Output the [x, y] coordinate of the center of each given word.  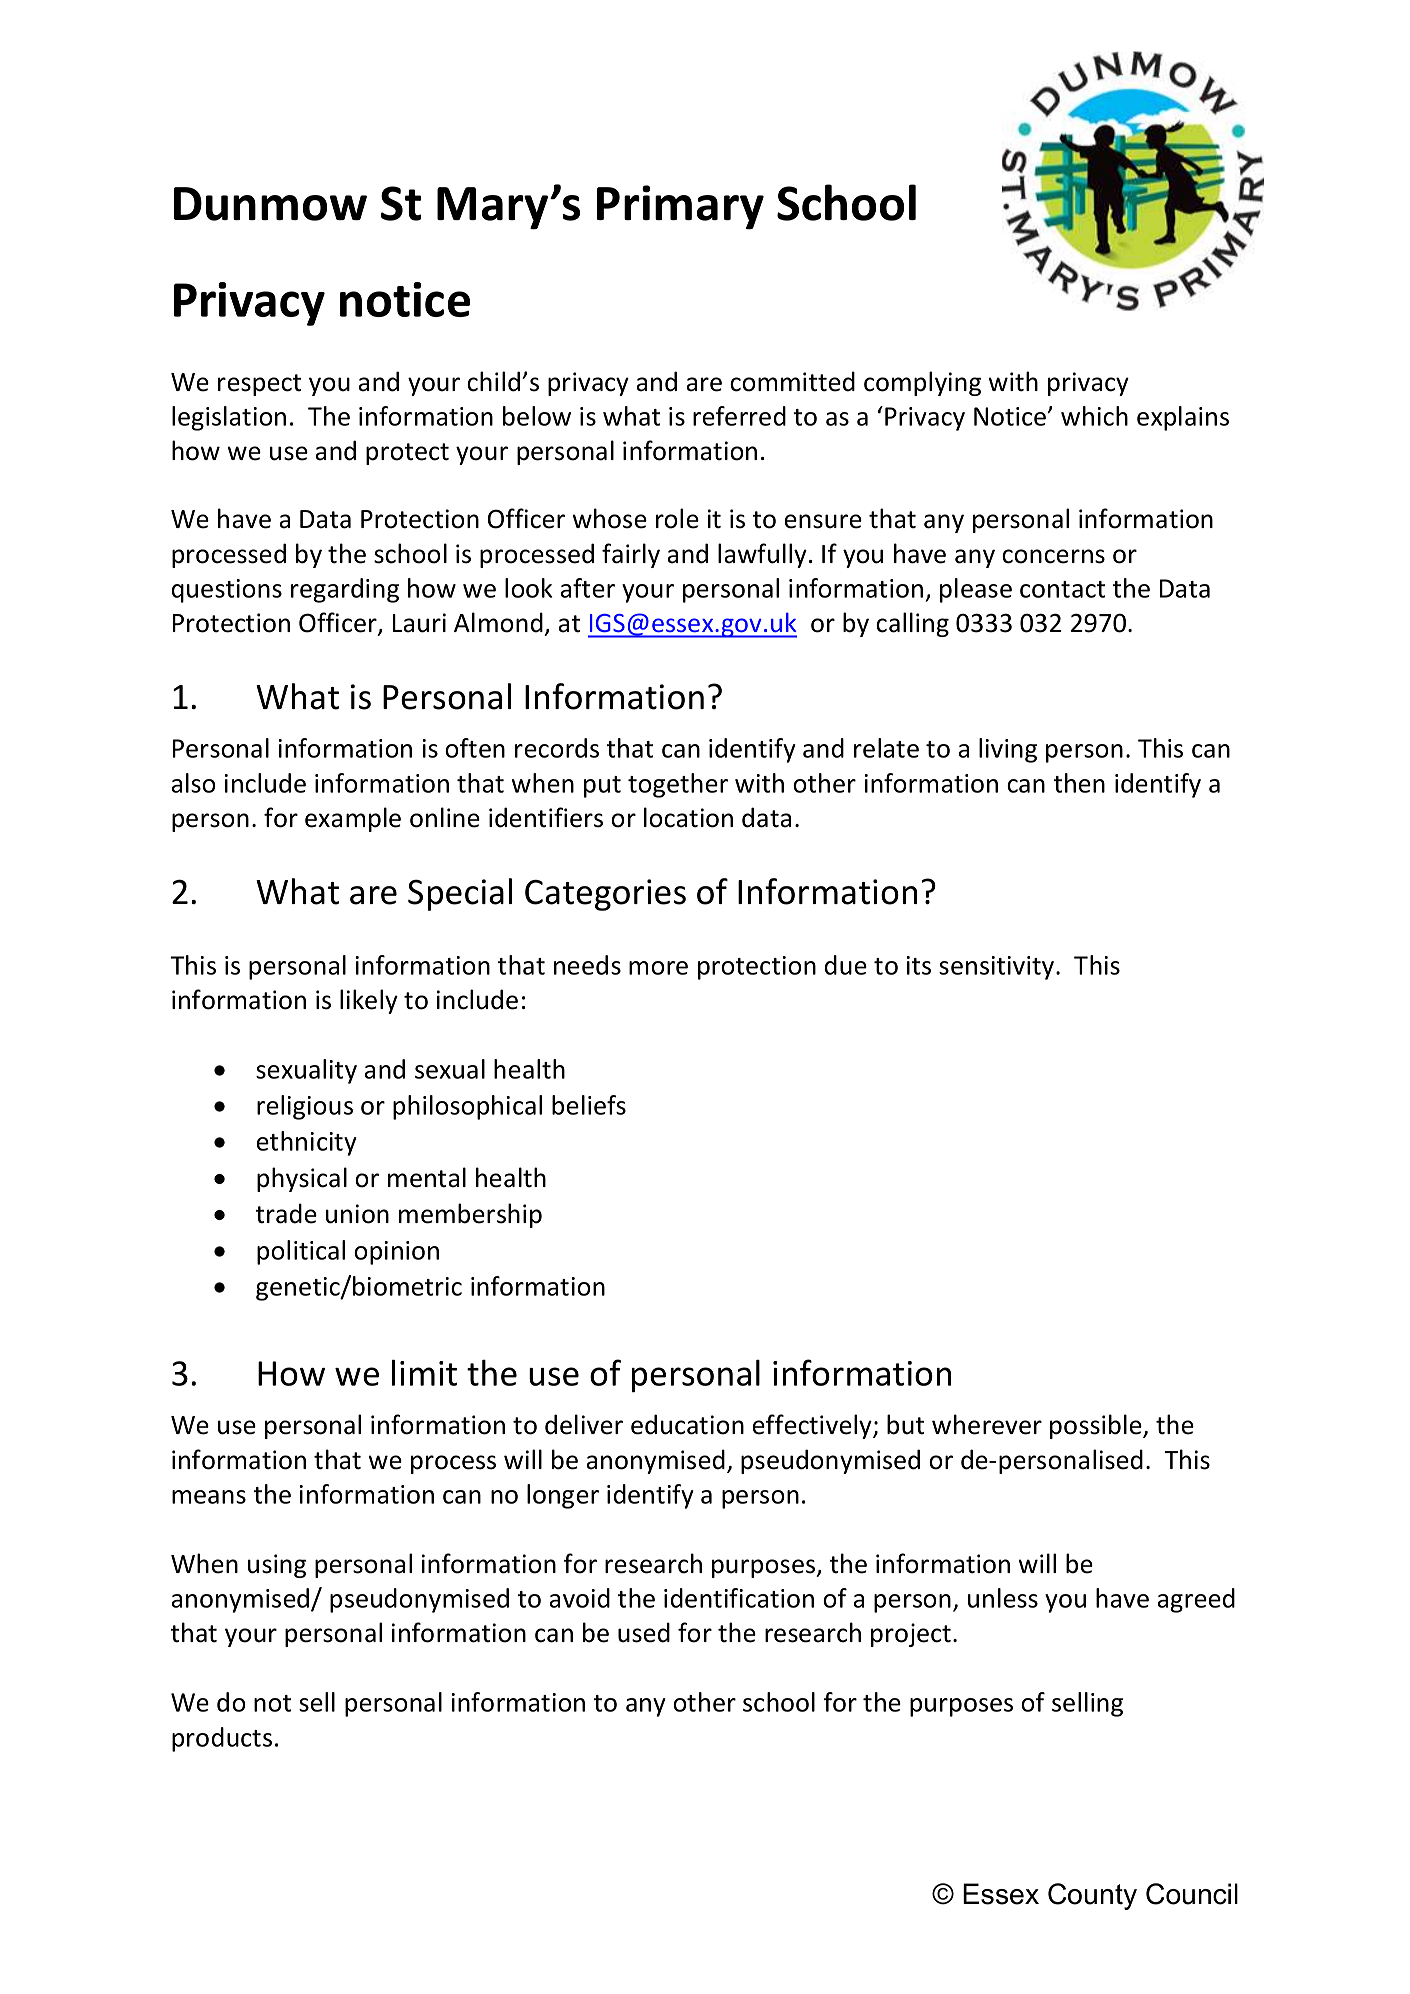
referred [739, 416]
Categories [605, 895]
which [1094, 416]
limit [424, 1372]
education [687, 1424]
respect [259, 385]
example [353, 819]
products [222, 1739]
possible [1097, 1426]
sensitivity [998, 968]
